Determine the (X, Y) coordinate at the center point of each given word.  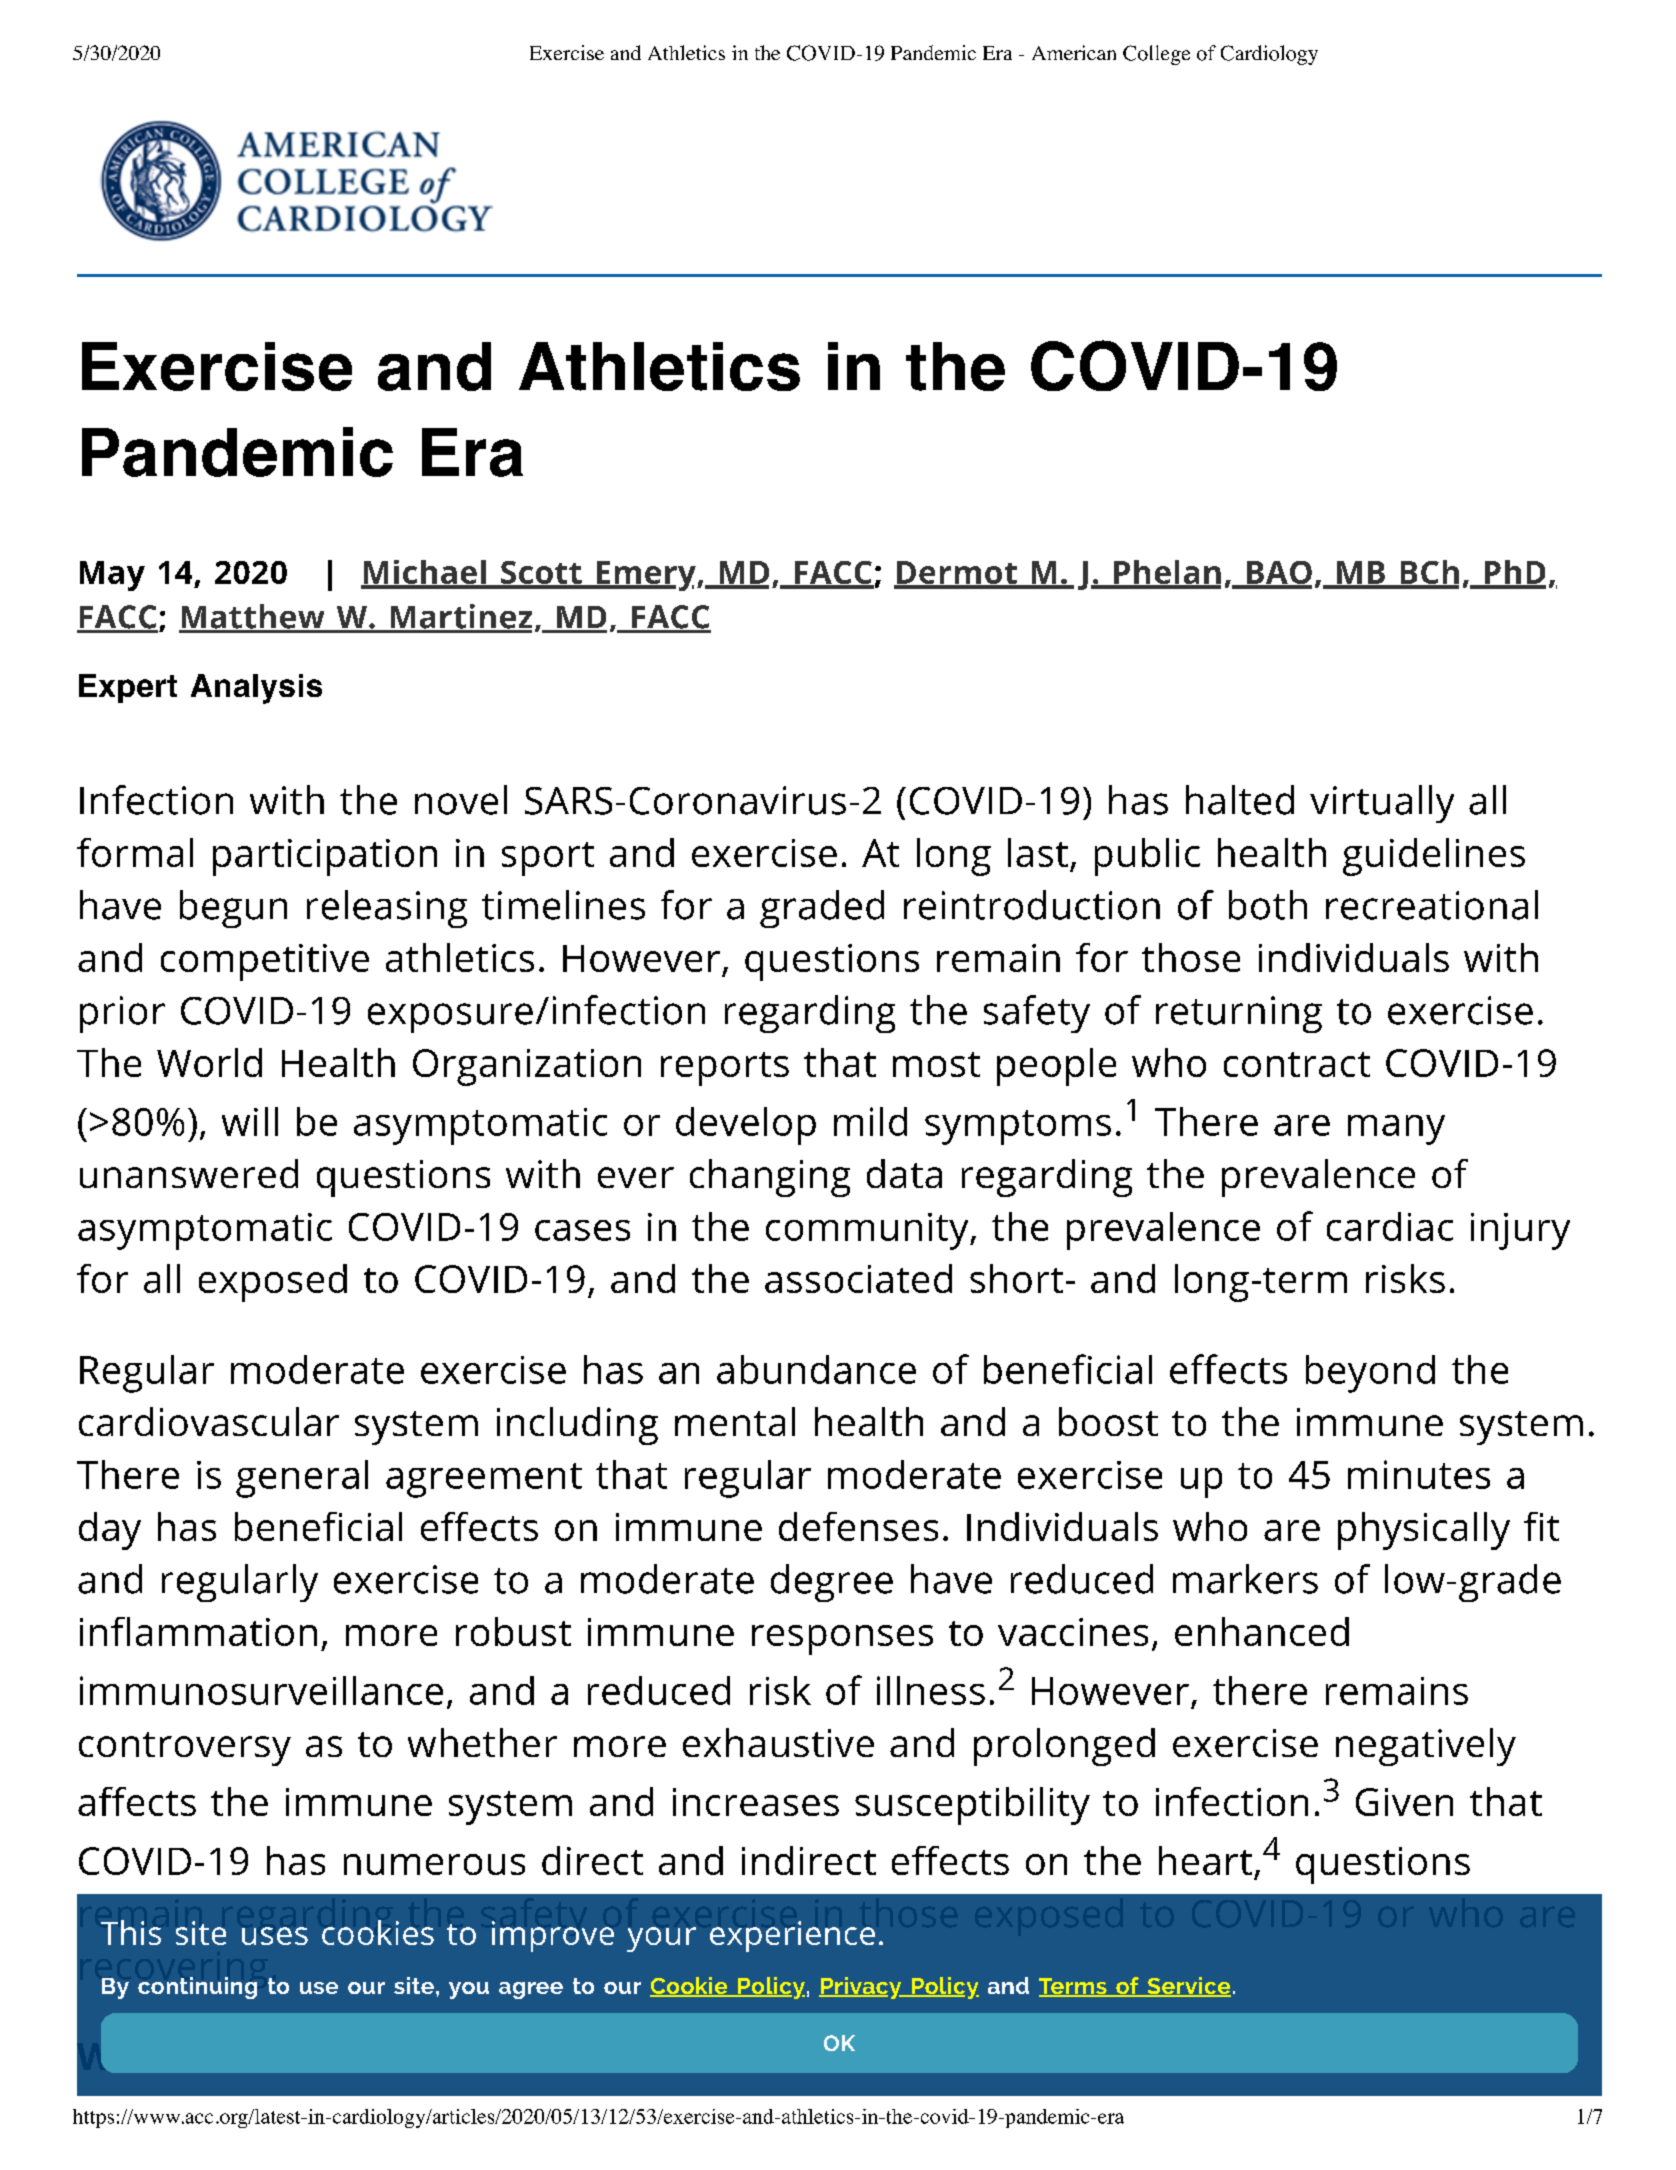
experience (792, 1936)
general (302, 1479)
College (1156, 55)
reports (725, 1069)
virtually (1382, 804)
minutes (1419, 1474)
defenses (858, 1526)
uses (275, 1936)
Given (1404, 1802)
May (112, 576)
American (1074, 52)
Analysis (256, 689)
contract (1297, 1064)
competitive (265, 962)
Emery (646, 576)
